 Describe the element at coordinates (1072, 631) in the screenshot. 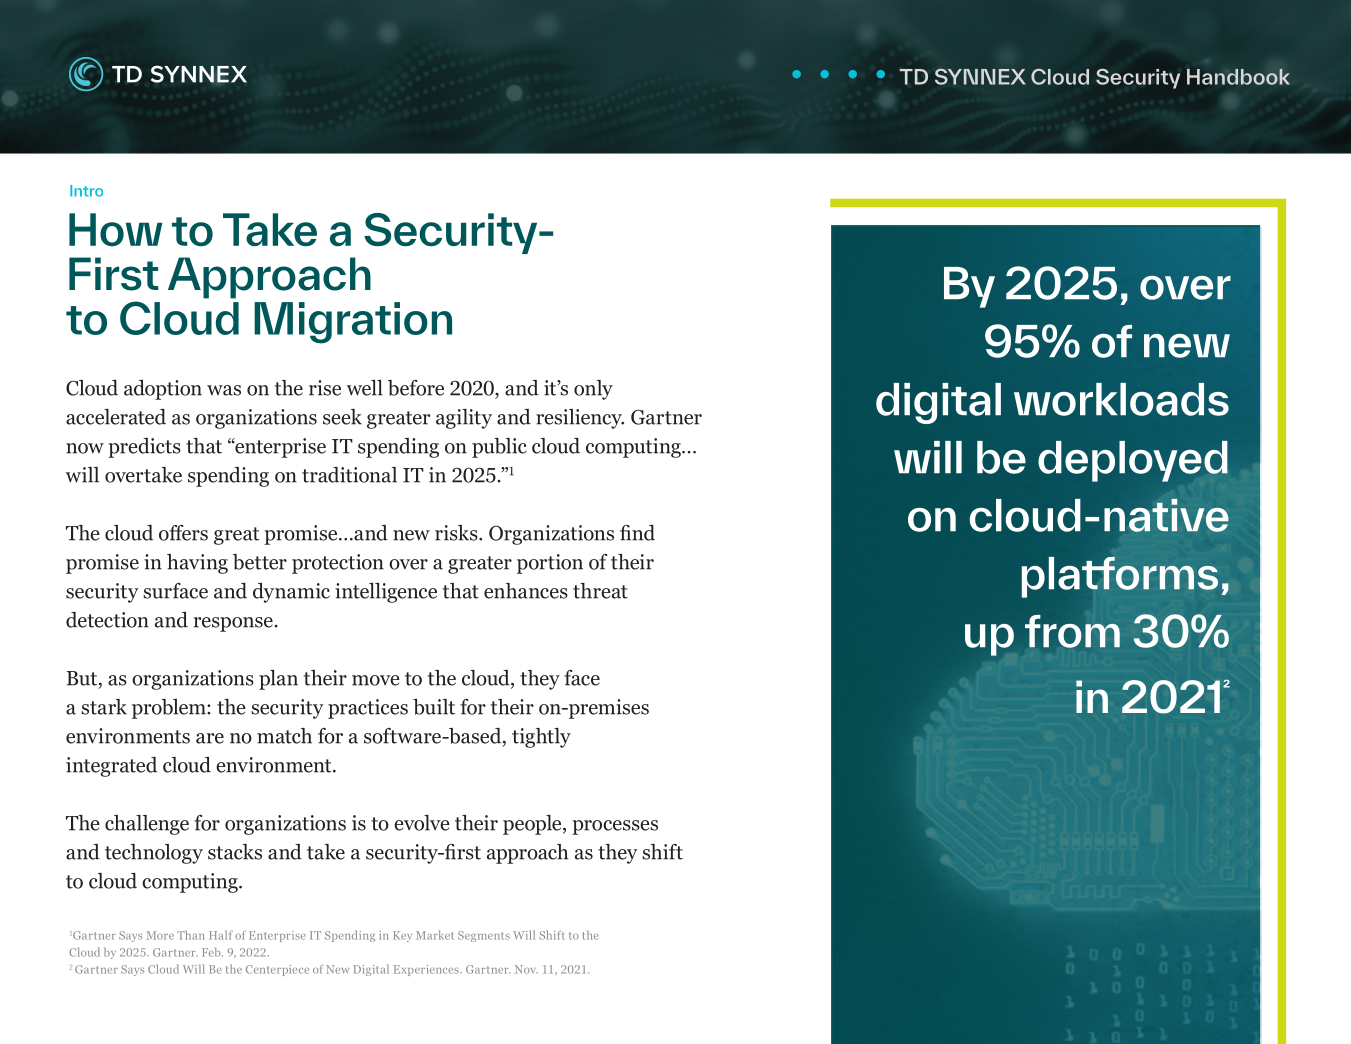

I see `from` at that location.
